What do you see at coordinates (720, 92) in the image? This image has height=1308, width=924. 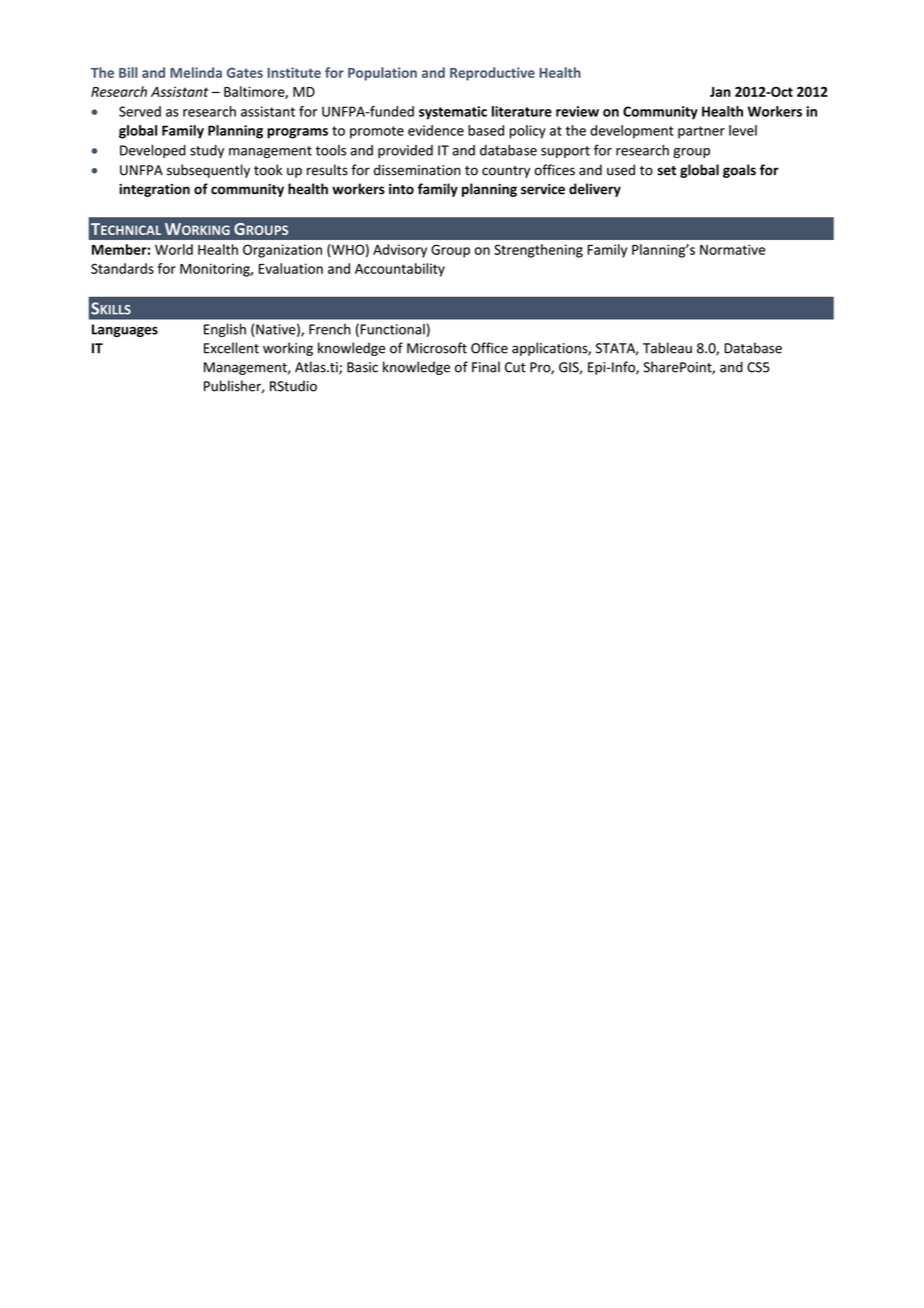 I see `Jan` at bounding box center [720, 92].
